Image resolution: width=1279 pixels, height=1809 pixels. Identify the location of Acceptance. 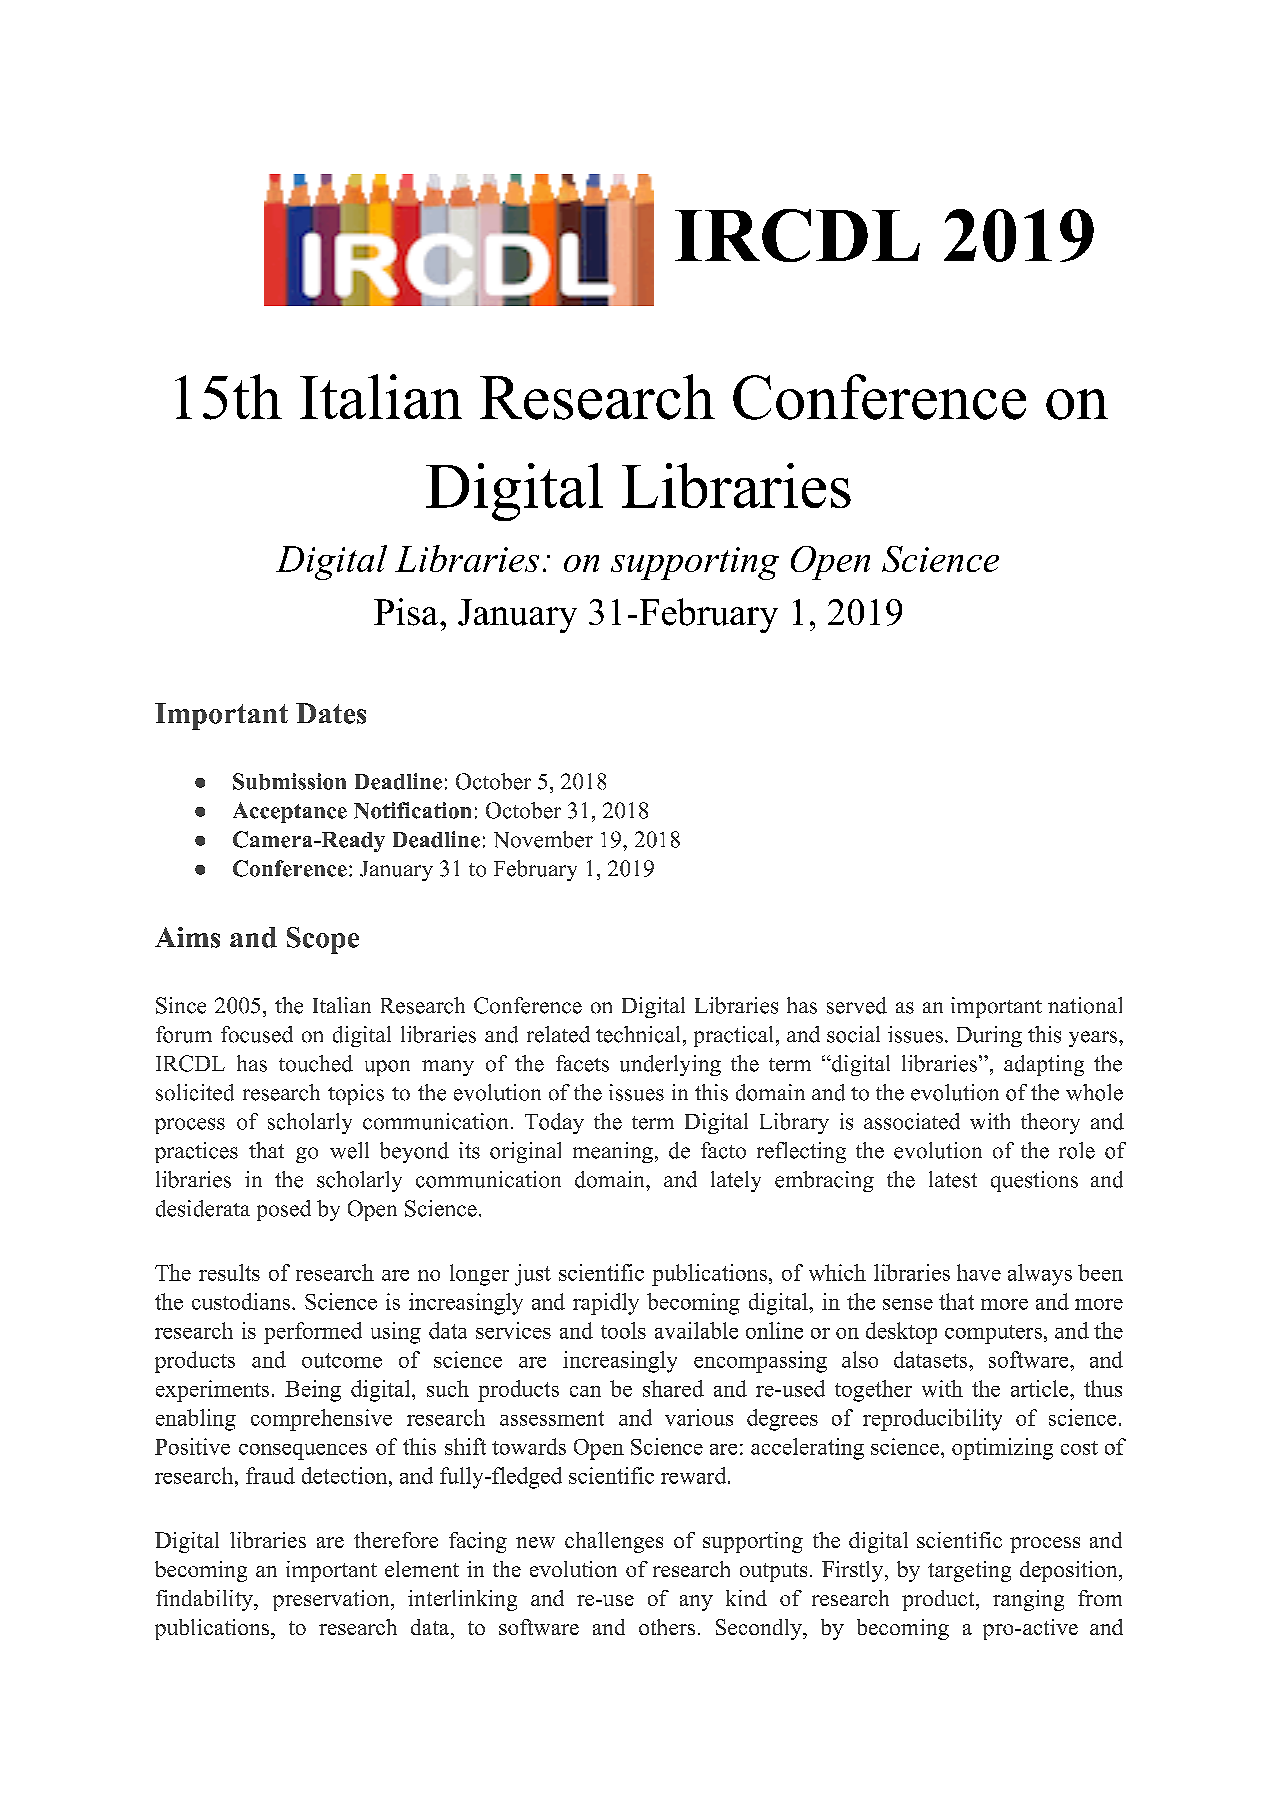
(290, 812).
